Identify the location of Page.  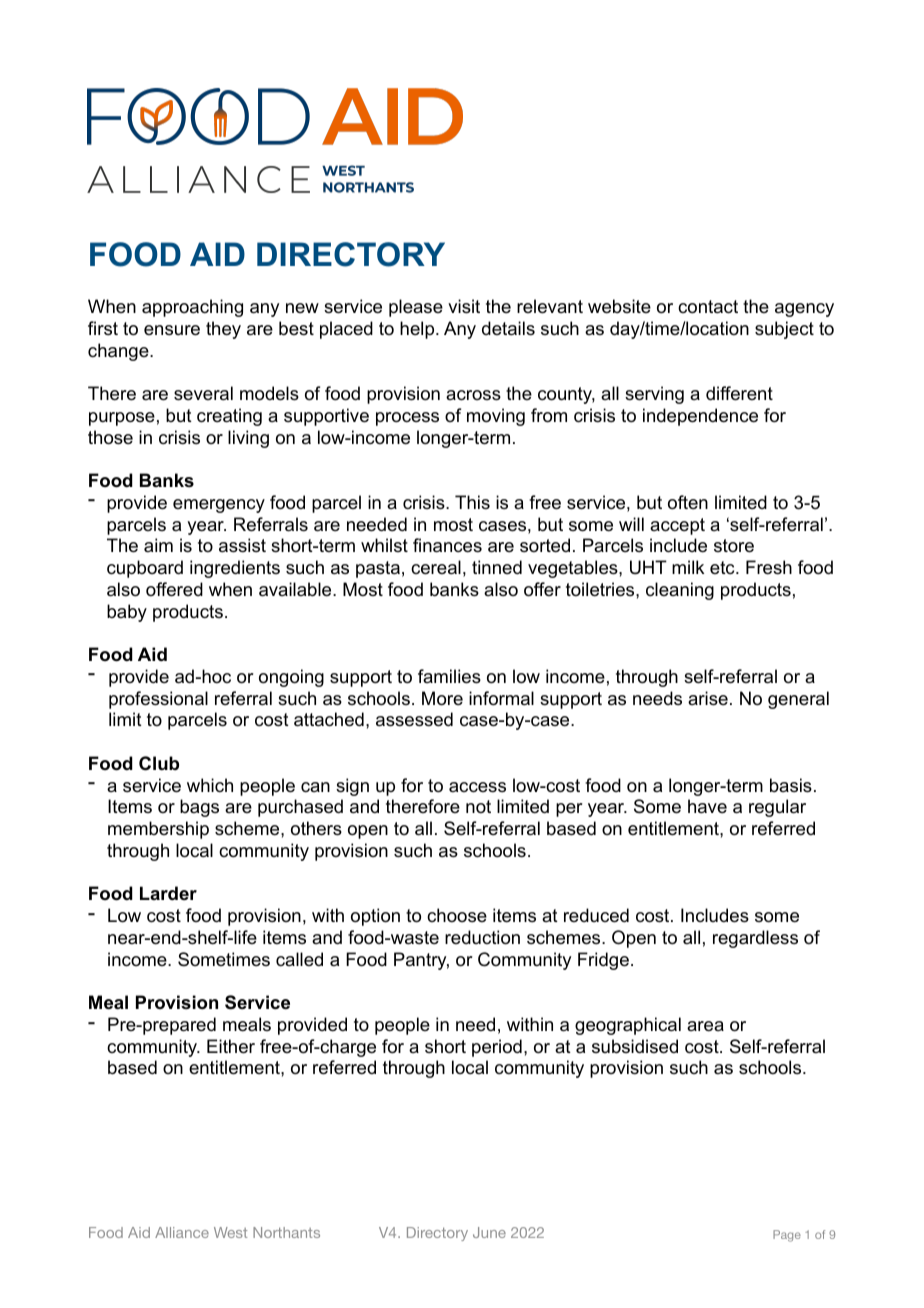
(787, 1236).
